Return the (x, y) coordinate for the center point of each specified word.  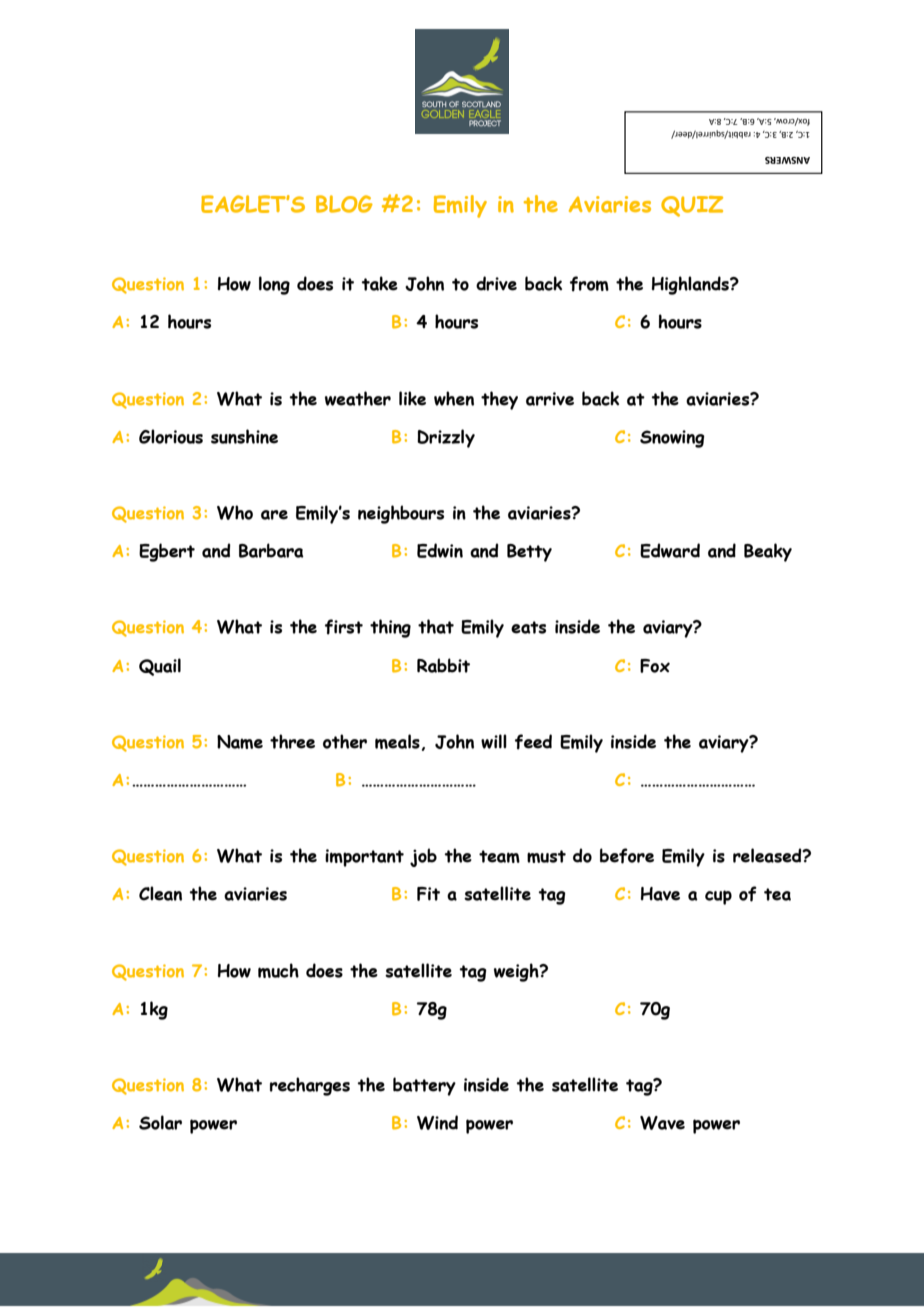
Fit (428, 894)
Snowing (672, 439)
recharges (310, 1086)
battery (424, 1086)
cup (718, 897)
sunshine (244, 436)
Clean (160, 893)
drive (496, 283)
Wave (662, 1123)
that (436, 626)
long (274, 285)
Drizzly (446, 438)
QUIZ (692, 206)
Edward (670, 550)
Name (240, 742)
